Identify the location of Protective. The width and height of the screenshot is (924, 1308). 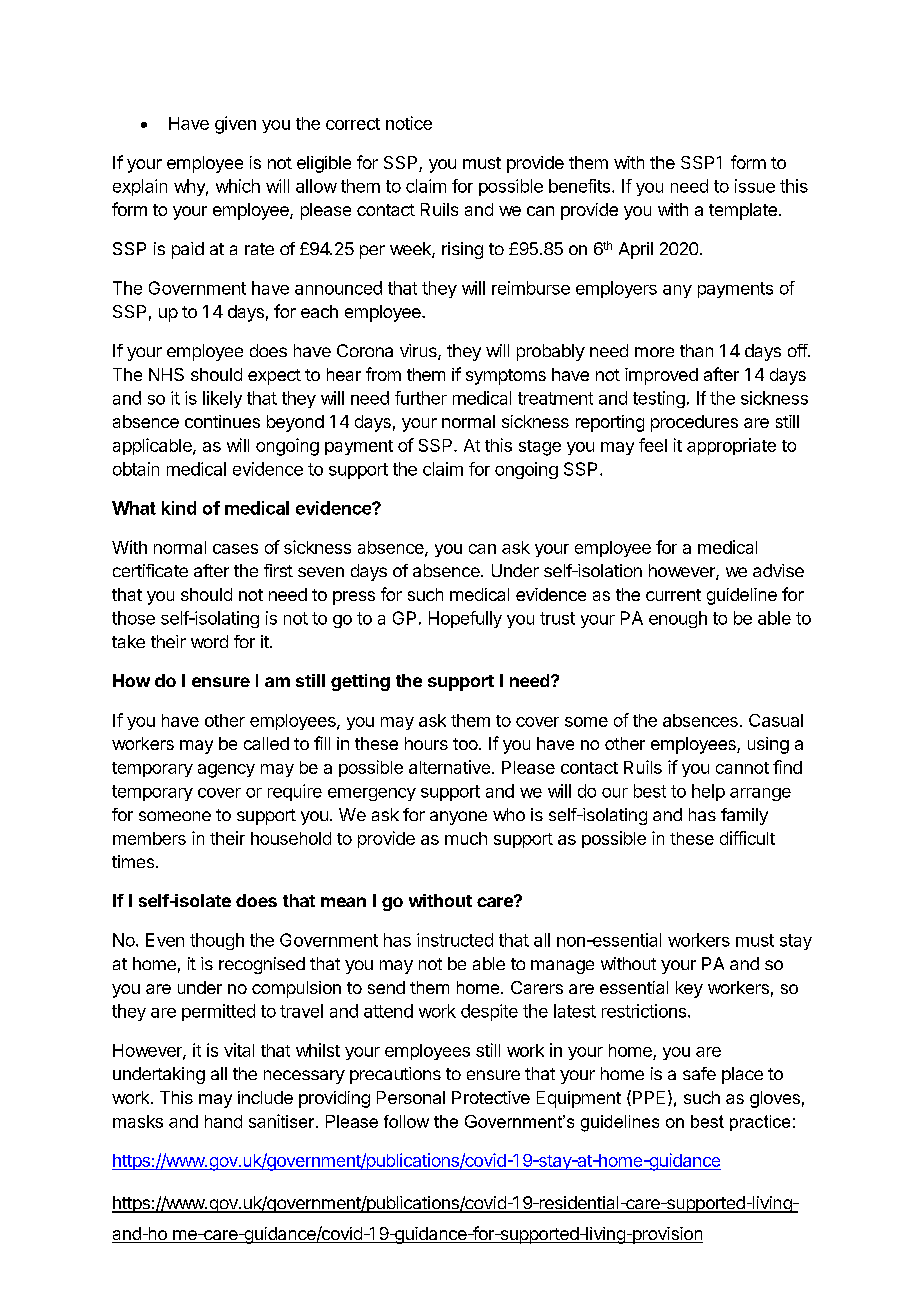
(491, 1097).
